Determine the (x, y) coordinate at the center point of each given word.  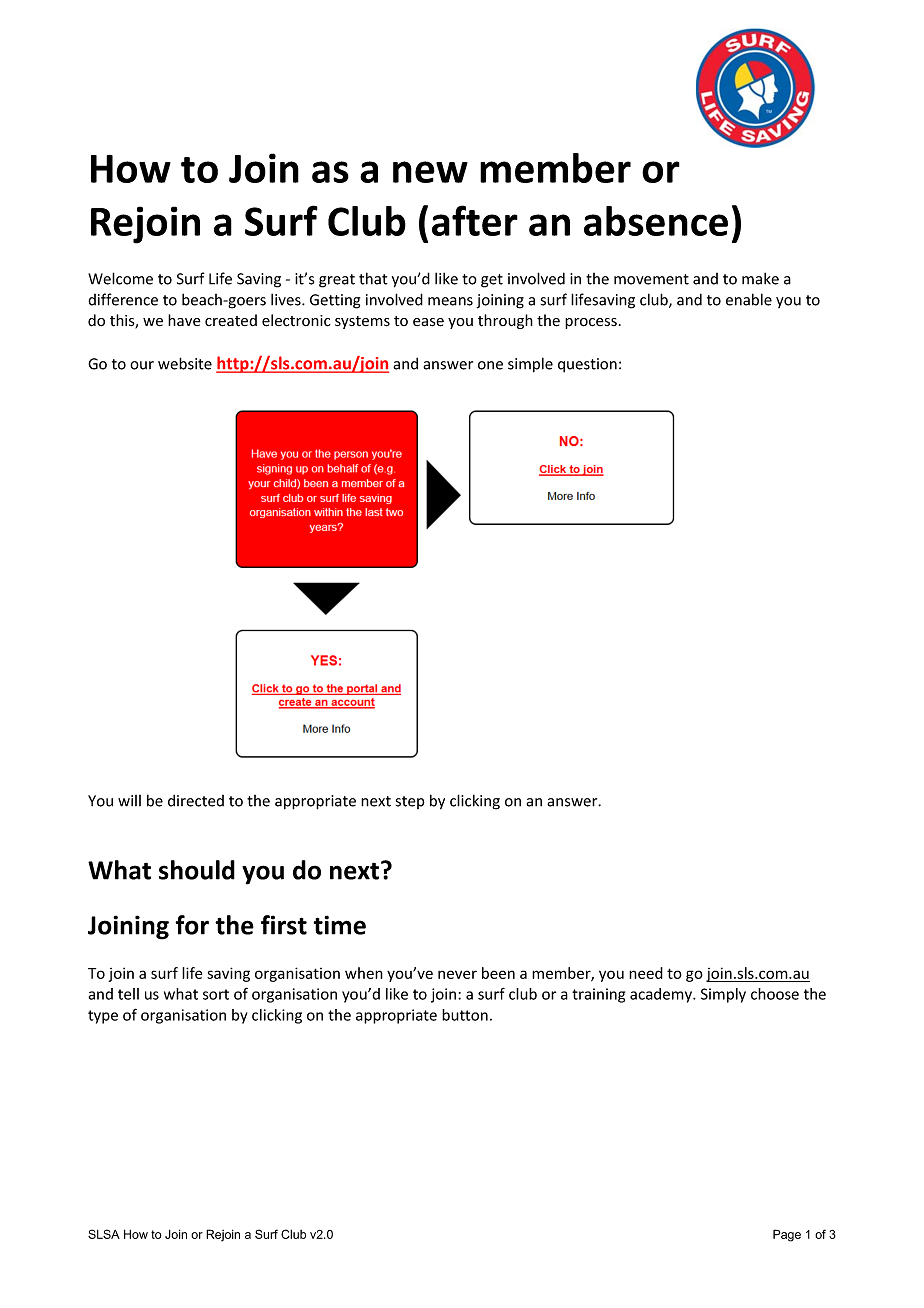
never (457, 974)
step (410, 802)
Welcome (120, 278)
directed (196, 800)
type (103, 1017)
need (646, 973)
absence (656, 221)
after (475, 220)
